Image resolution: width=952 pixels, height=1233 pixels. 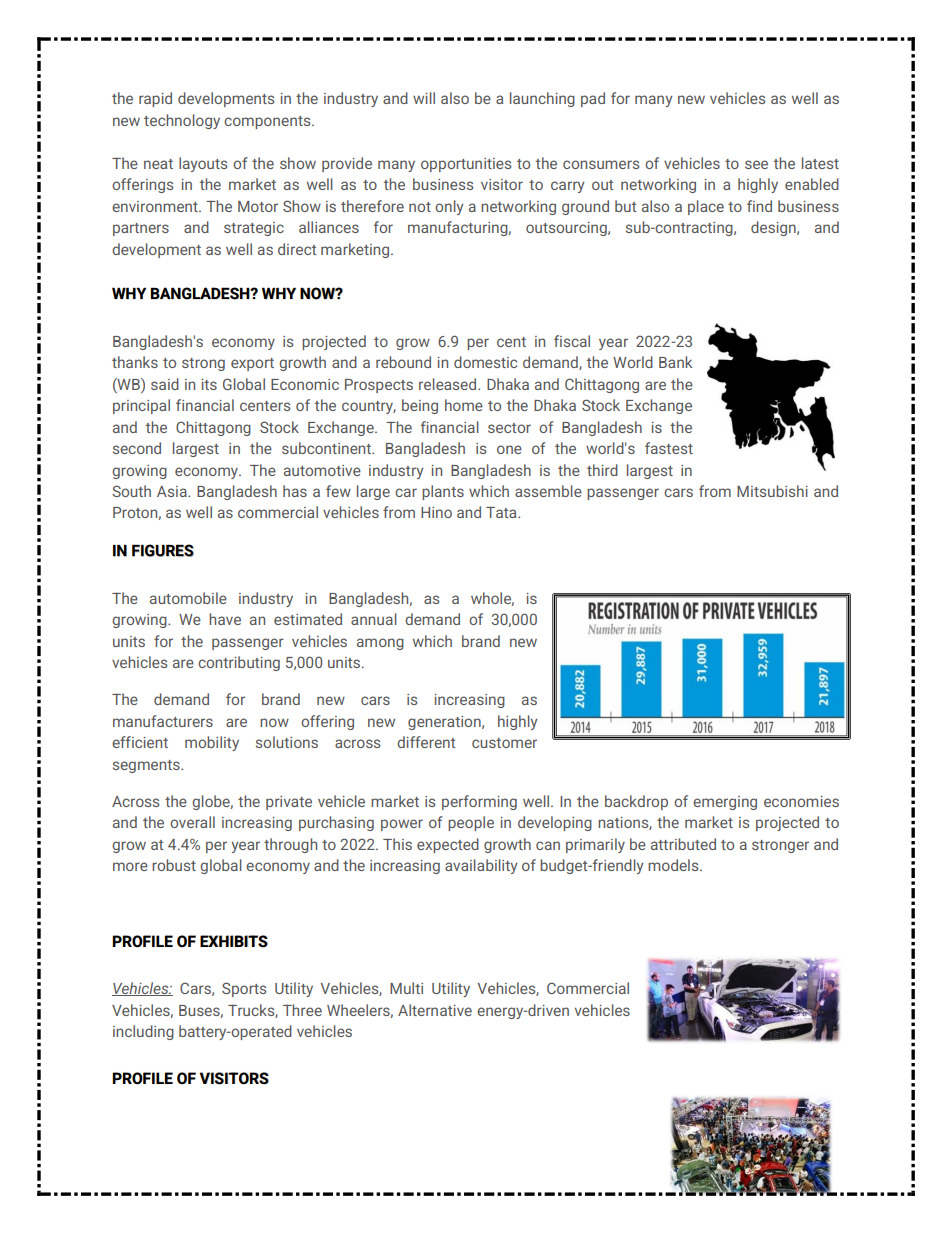 I want to click on export, so click(x=252, y=364).
